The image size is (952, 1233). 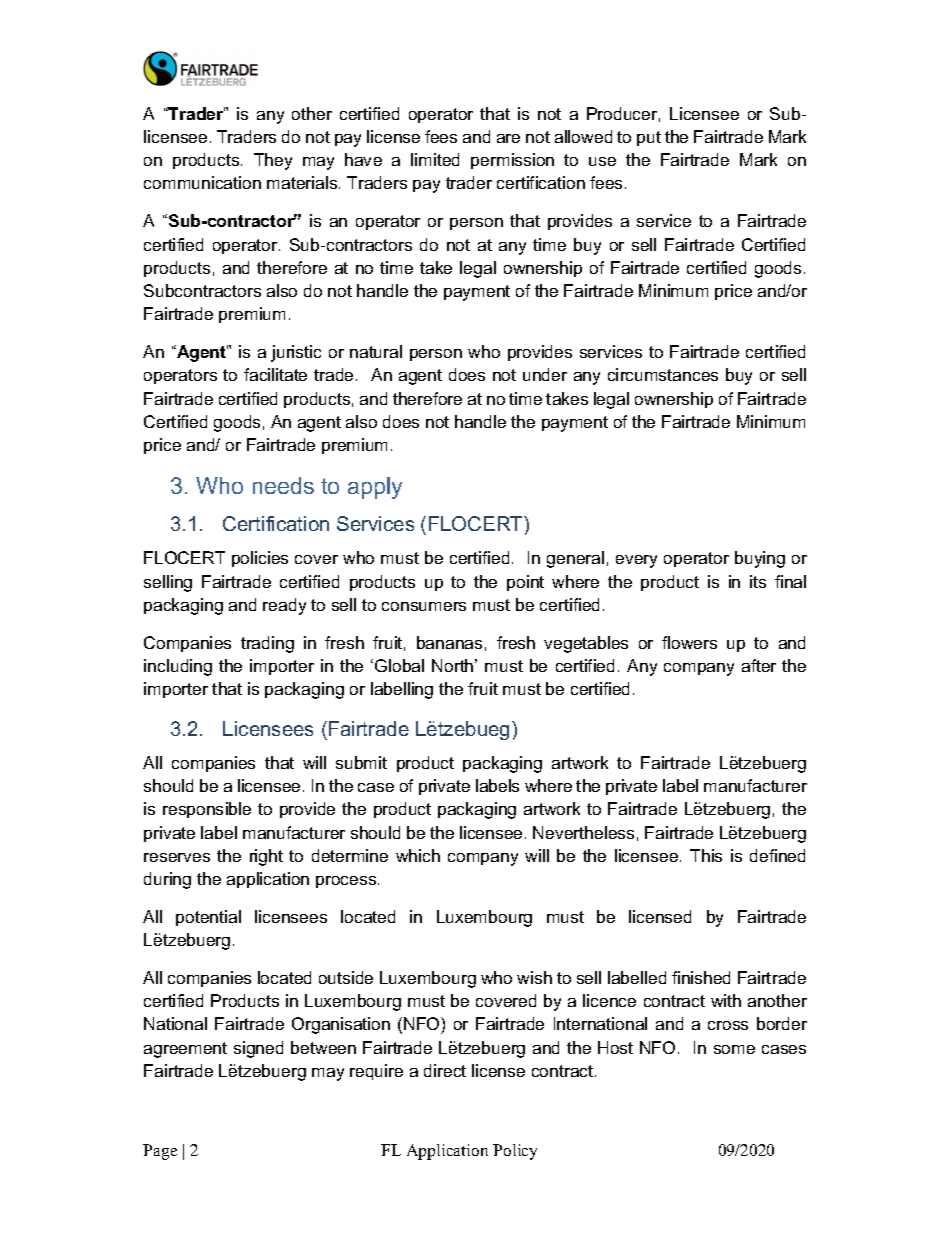 What do you see at coordinates (273, 161) in the document?
I see `They` at bounding box center [273, 161].
